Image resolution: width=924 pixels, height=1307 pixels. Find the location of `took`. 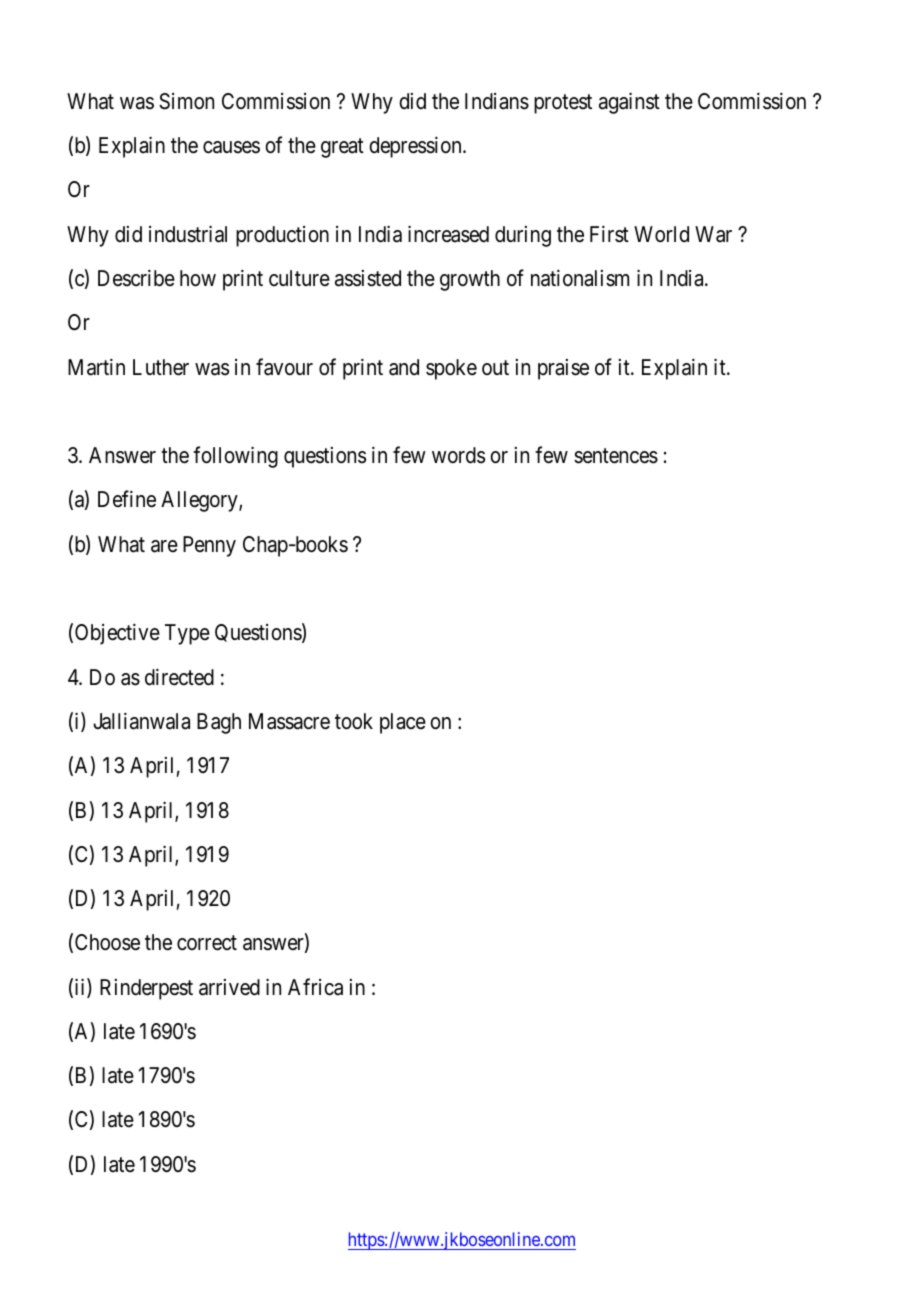

took is located at coordinates (354, 721).
